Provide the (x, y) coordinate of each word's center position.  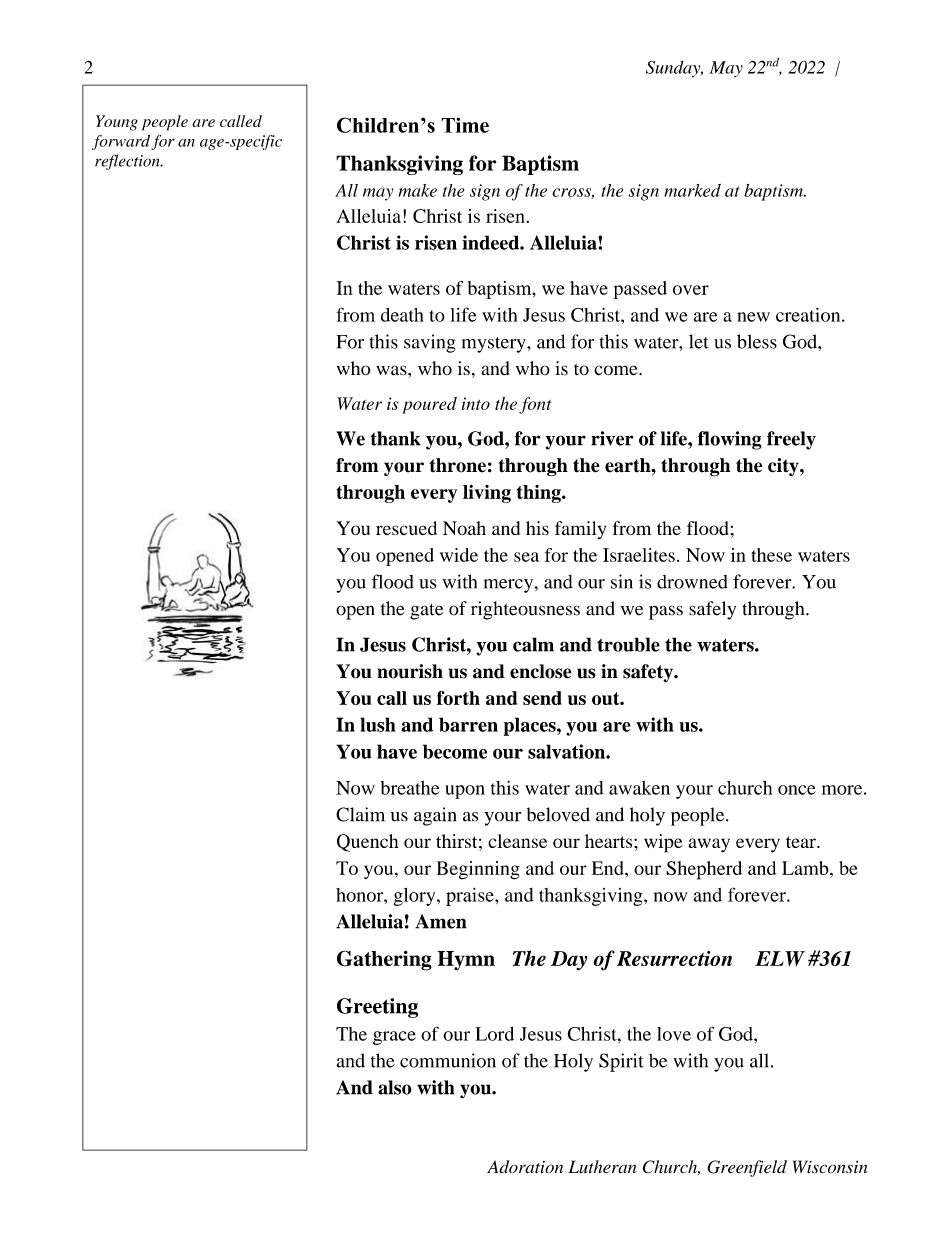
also (395, 1087)
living (487, 494)
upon (465, 792)
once (797, 790)
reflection (128, 162)
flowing (730, 440)
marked (692, 190)
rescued (406, 528)
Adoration (525, 1167)
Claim (360, 814)
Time (465, 125)
